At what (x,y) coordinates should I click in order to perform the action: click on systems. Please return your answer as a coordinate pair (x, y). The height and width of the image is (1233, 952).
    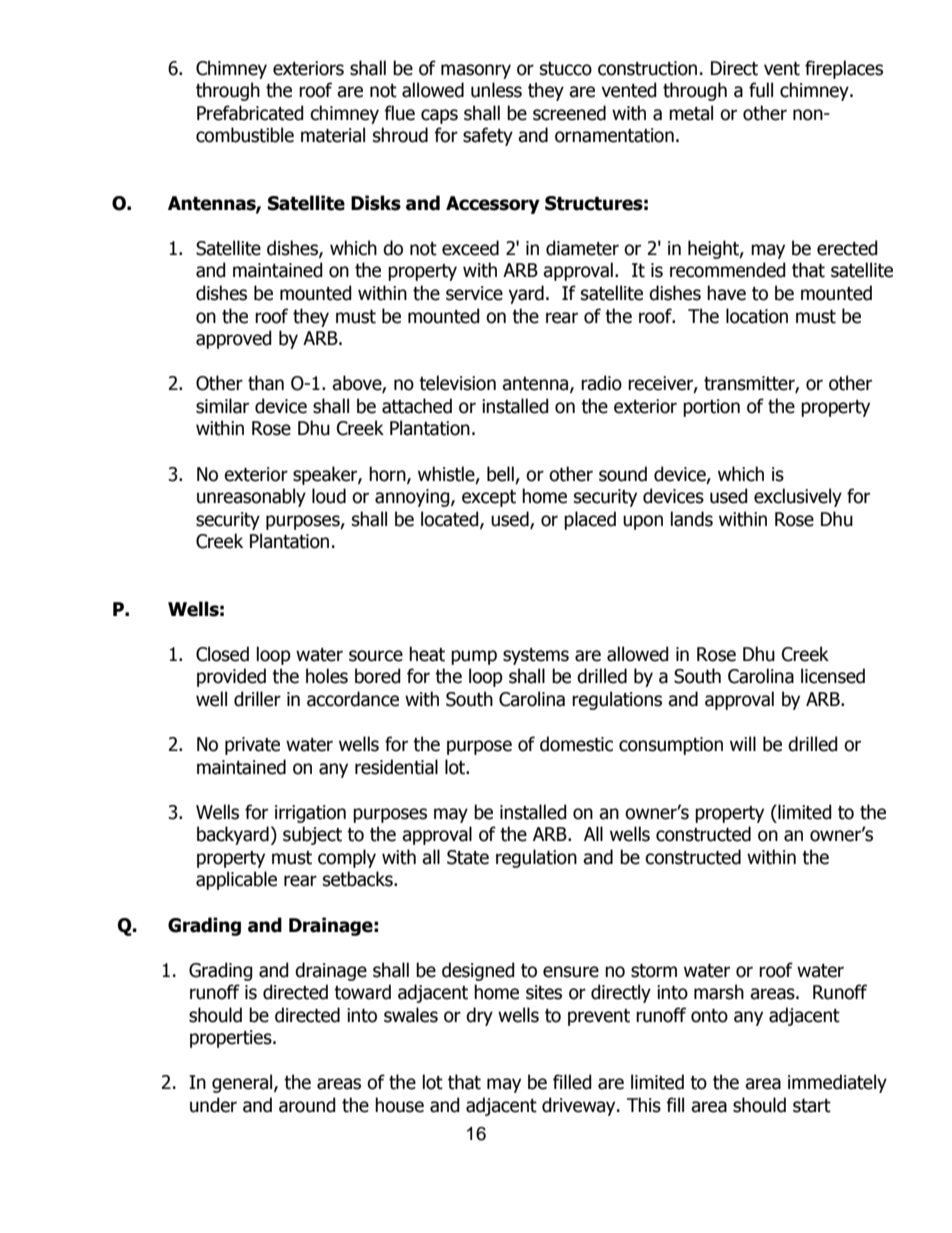
    Looking at the image, I should click on (536, 656).
